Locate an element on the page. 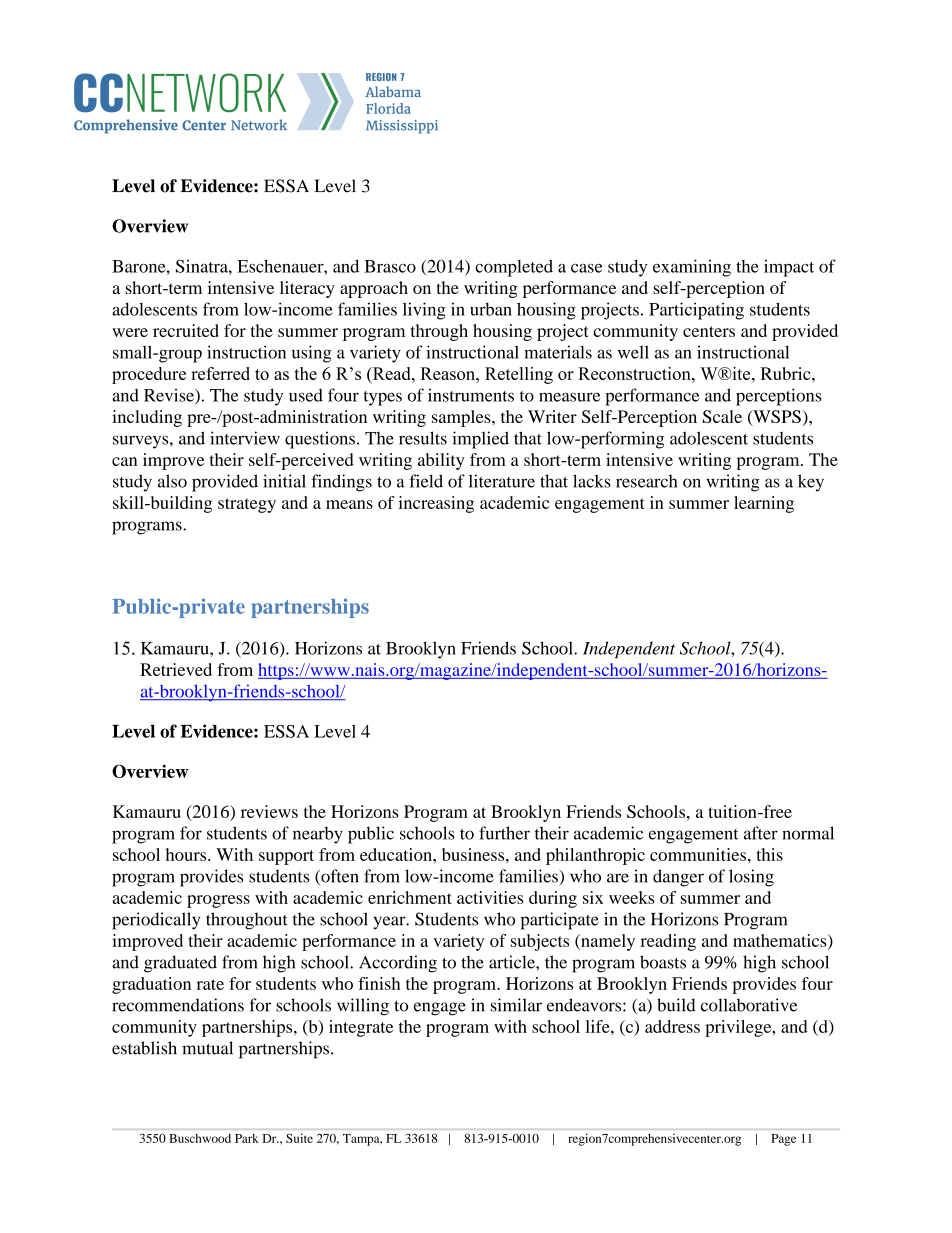 This page has height=1233, width=952. Participating is located at coordinates (696, 311).
